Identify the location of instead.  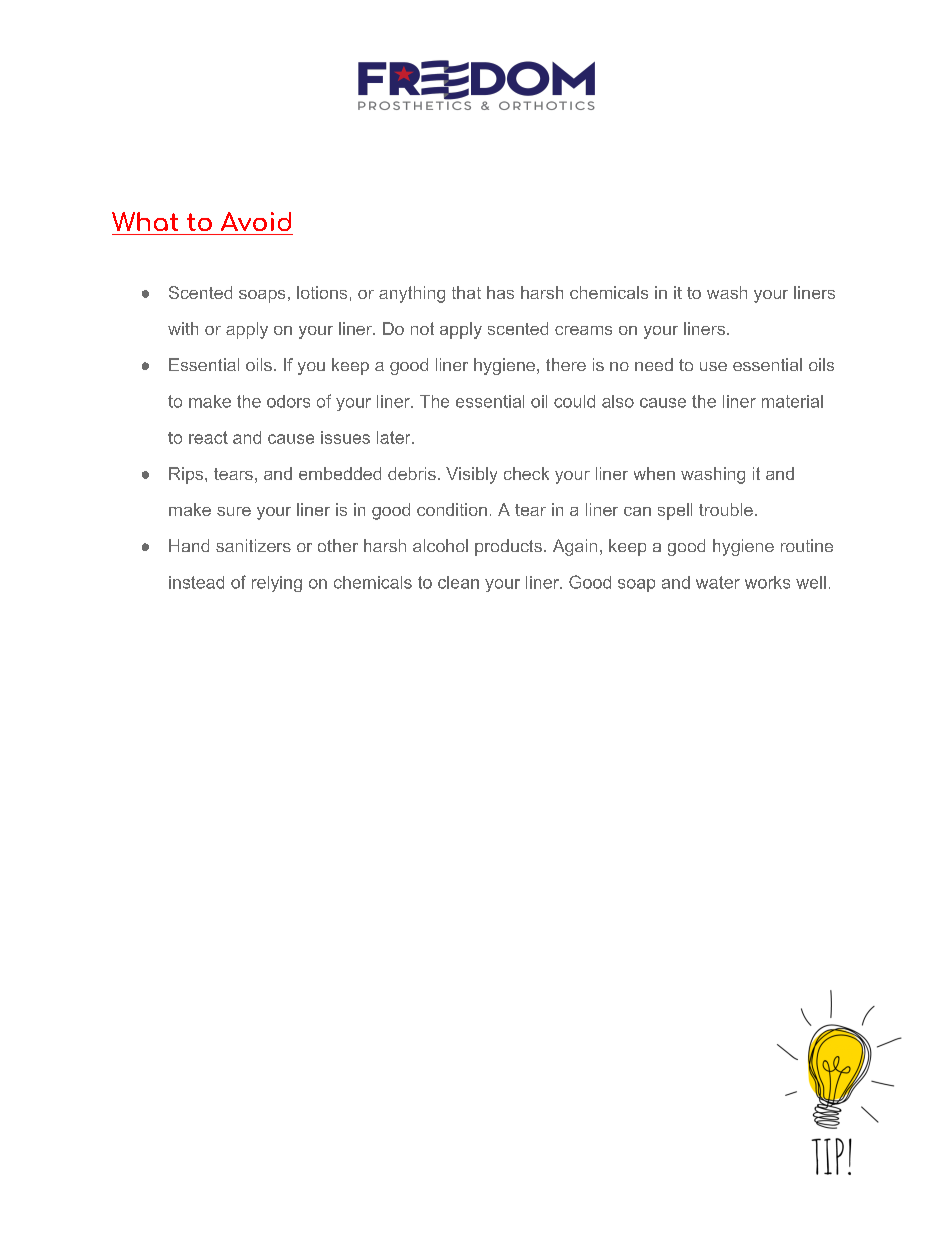
(196, 582).
